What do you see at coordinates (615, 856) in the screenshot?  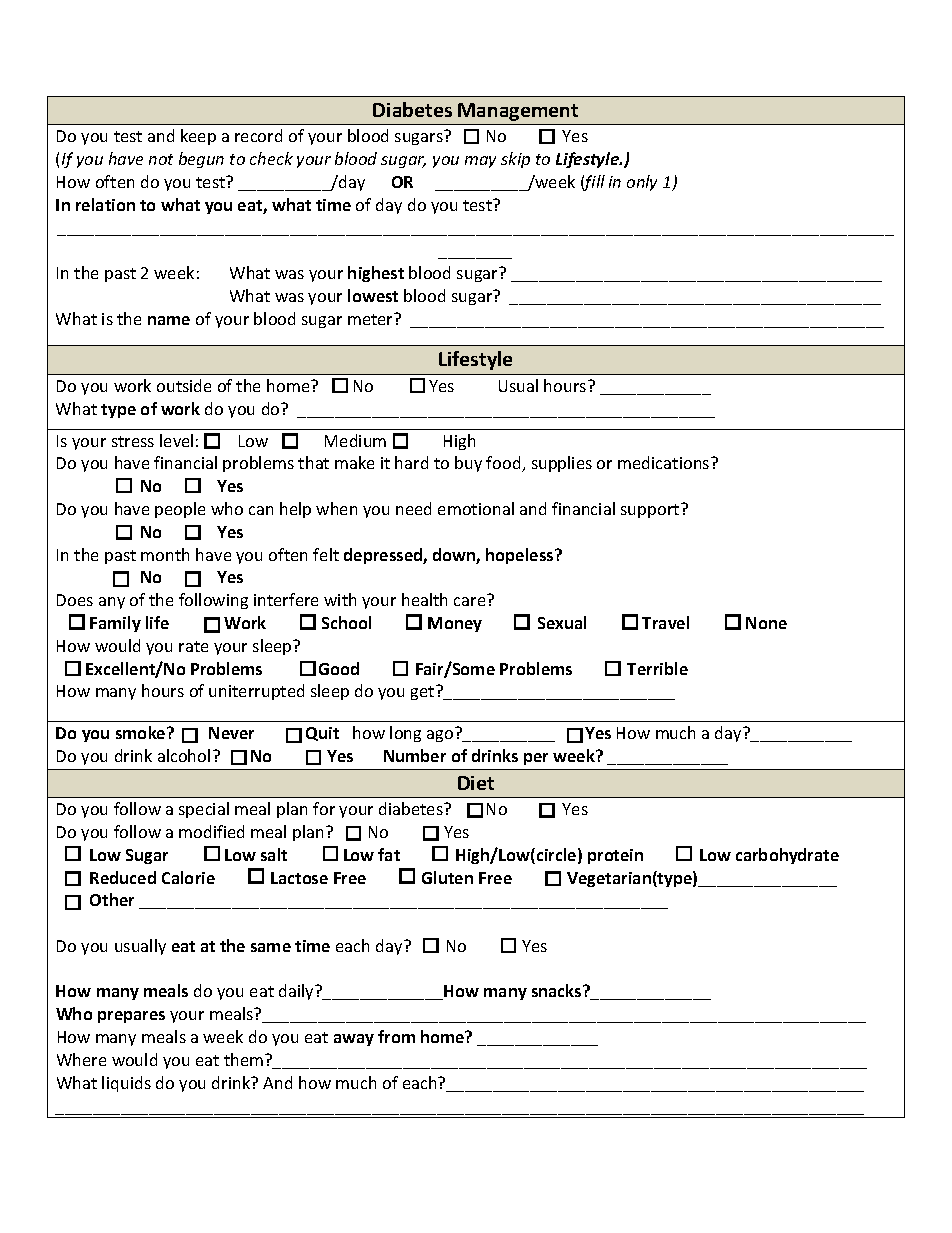 I see `protein` at bounding box center [615, 856].
